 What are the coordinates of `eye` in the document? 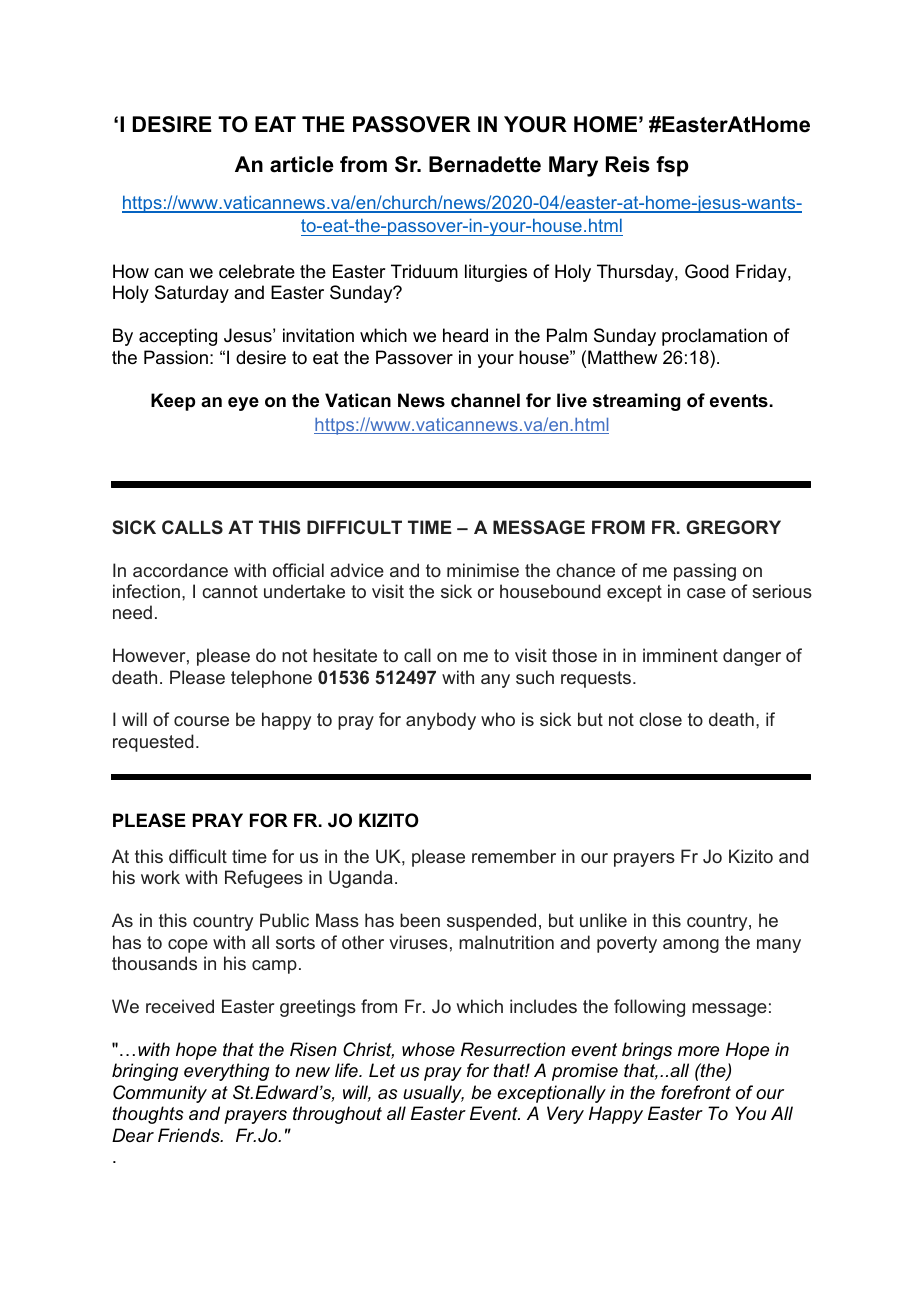 It's located at (243, 404).
